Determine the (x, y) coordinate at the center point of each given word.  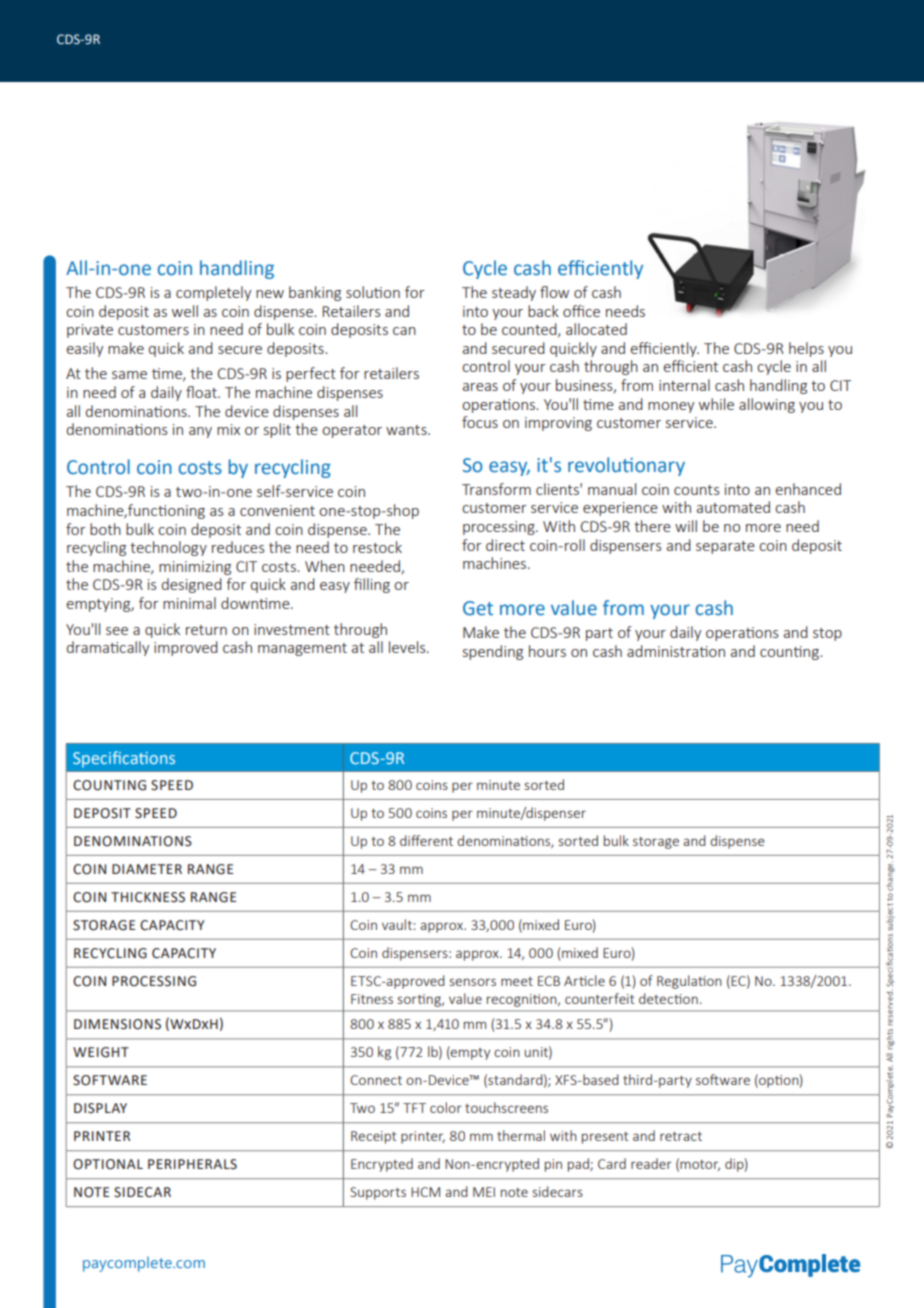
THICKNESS (148, 897)
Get (478, 608)
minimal (189, 603)
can (404, 331)
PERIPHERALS (192, 1164)
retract (681, 1136)
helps (806, 349)
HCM (425, 1192)
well (185, 311)
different (426, 840)
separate (725, 547)
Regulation (689, 982)
